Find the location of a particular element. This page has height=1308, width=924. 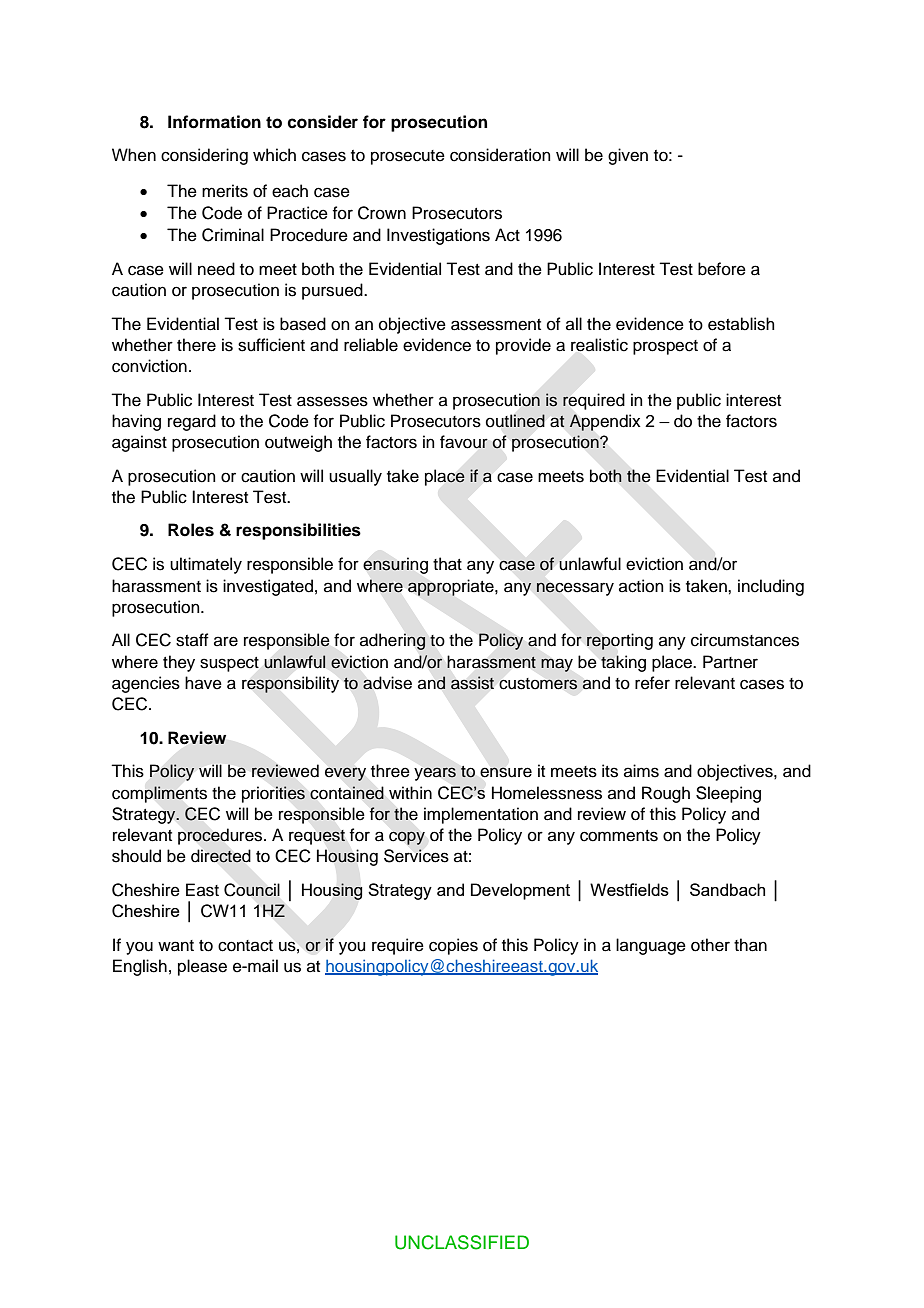

Information is located at coordinates (214, 122).
